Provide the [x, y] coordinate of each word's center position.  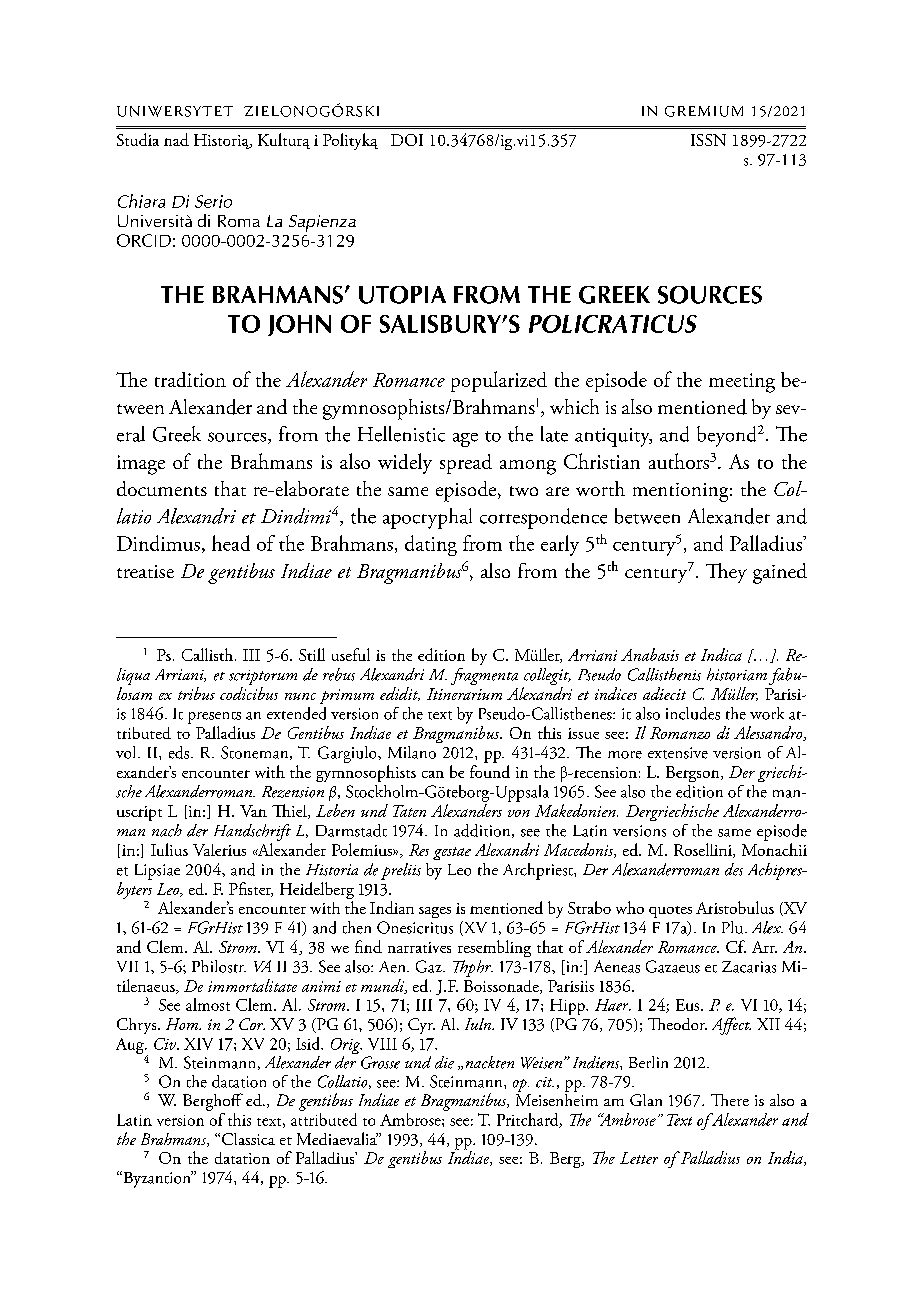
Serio [213, 201]
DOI [407, 140]
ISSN [708, 140]
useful [351, 654]
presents [214, 718]
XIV [198, 1044]
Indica [721, 654]
